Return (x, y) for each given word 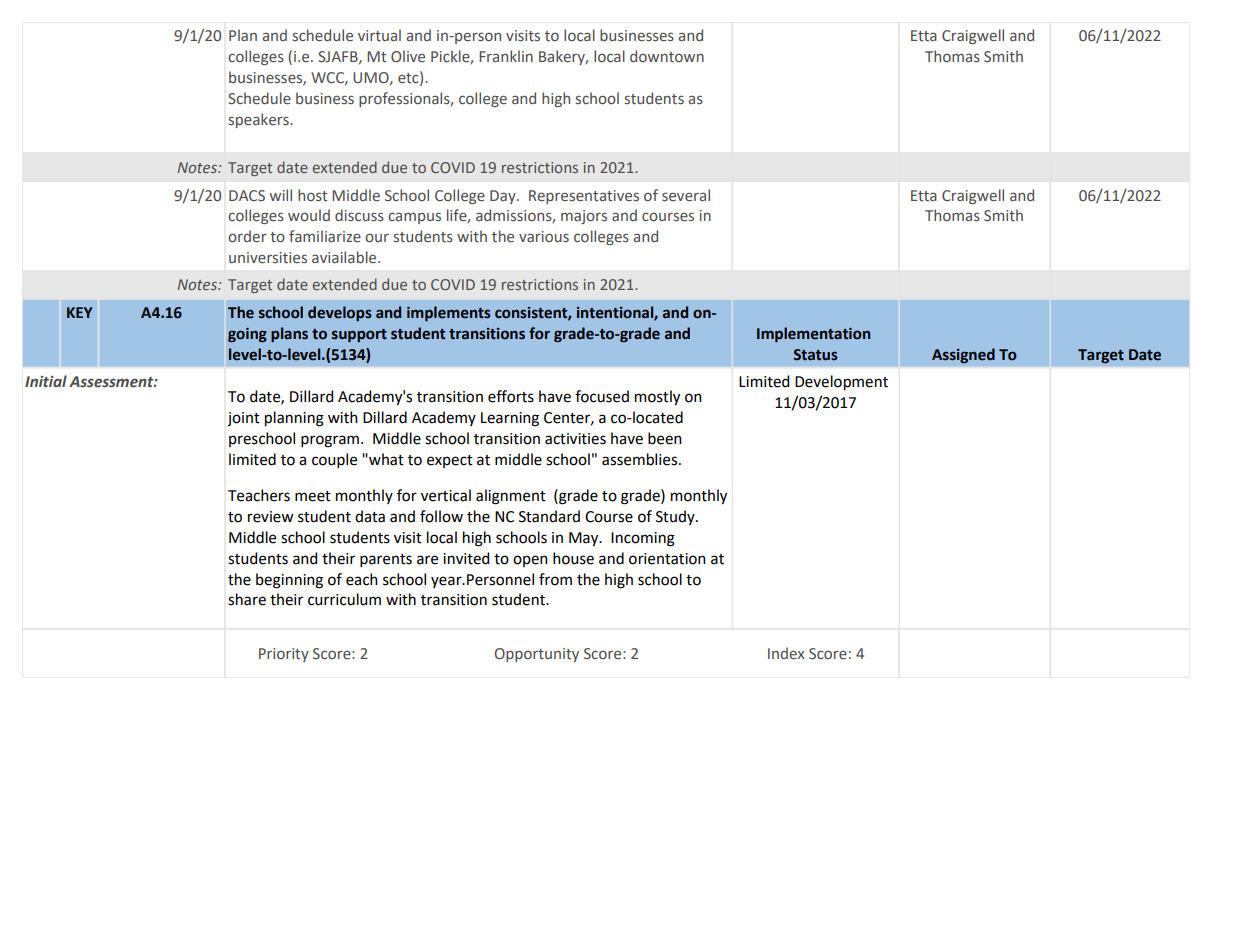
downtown (667, 56)
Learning (510, 419)
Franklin (506, 56)
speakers (260, 120)
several (686, 195)
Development (841, 382)
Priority (284, 655)
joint (244, 419)
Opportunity (537, 655)
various (544, 236)
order (247, 236)
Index (786, 653)
